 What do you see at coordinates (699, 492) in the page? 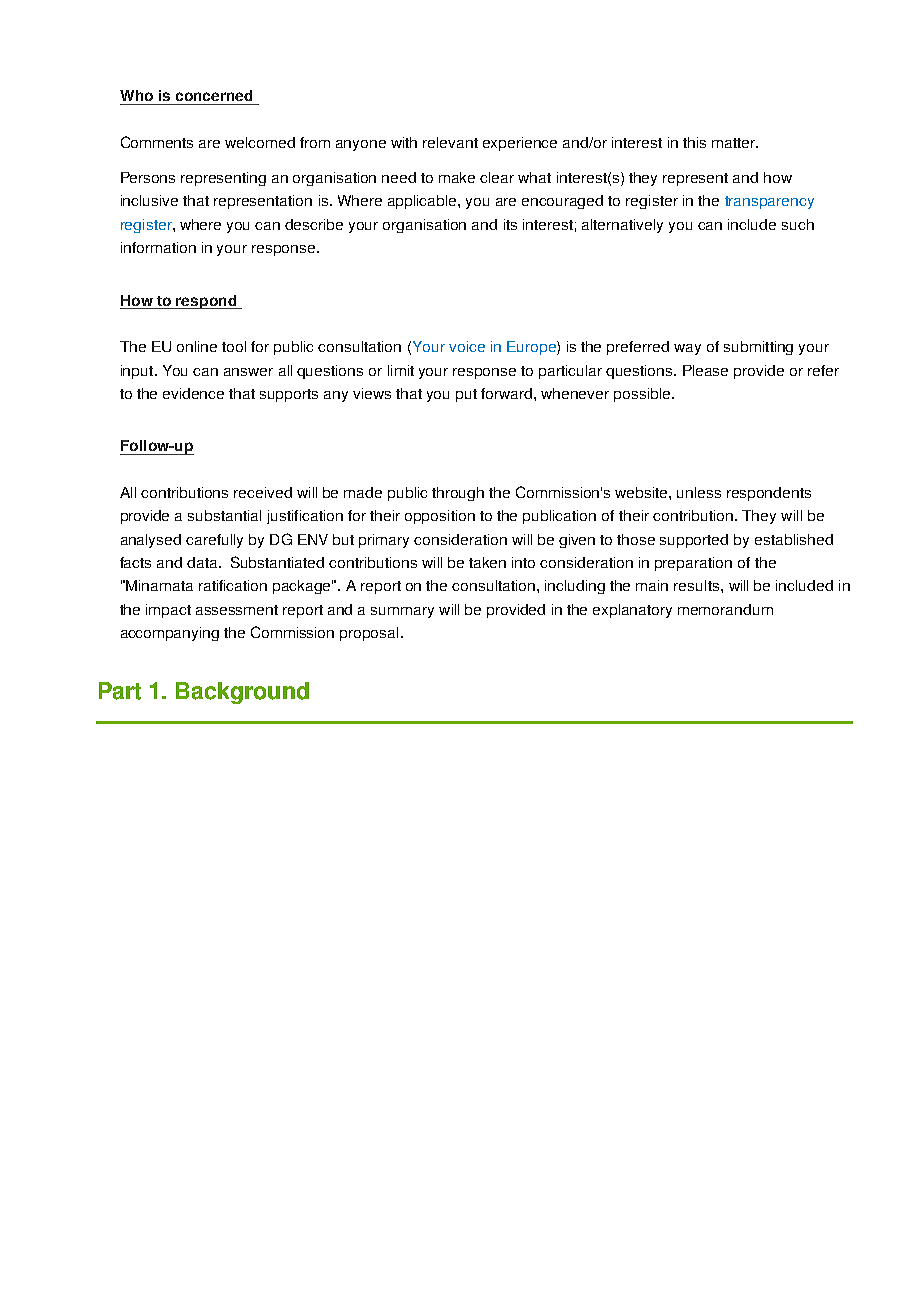
I see `unless` at bounding box center [699, 492].
